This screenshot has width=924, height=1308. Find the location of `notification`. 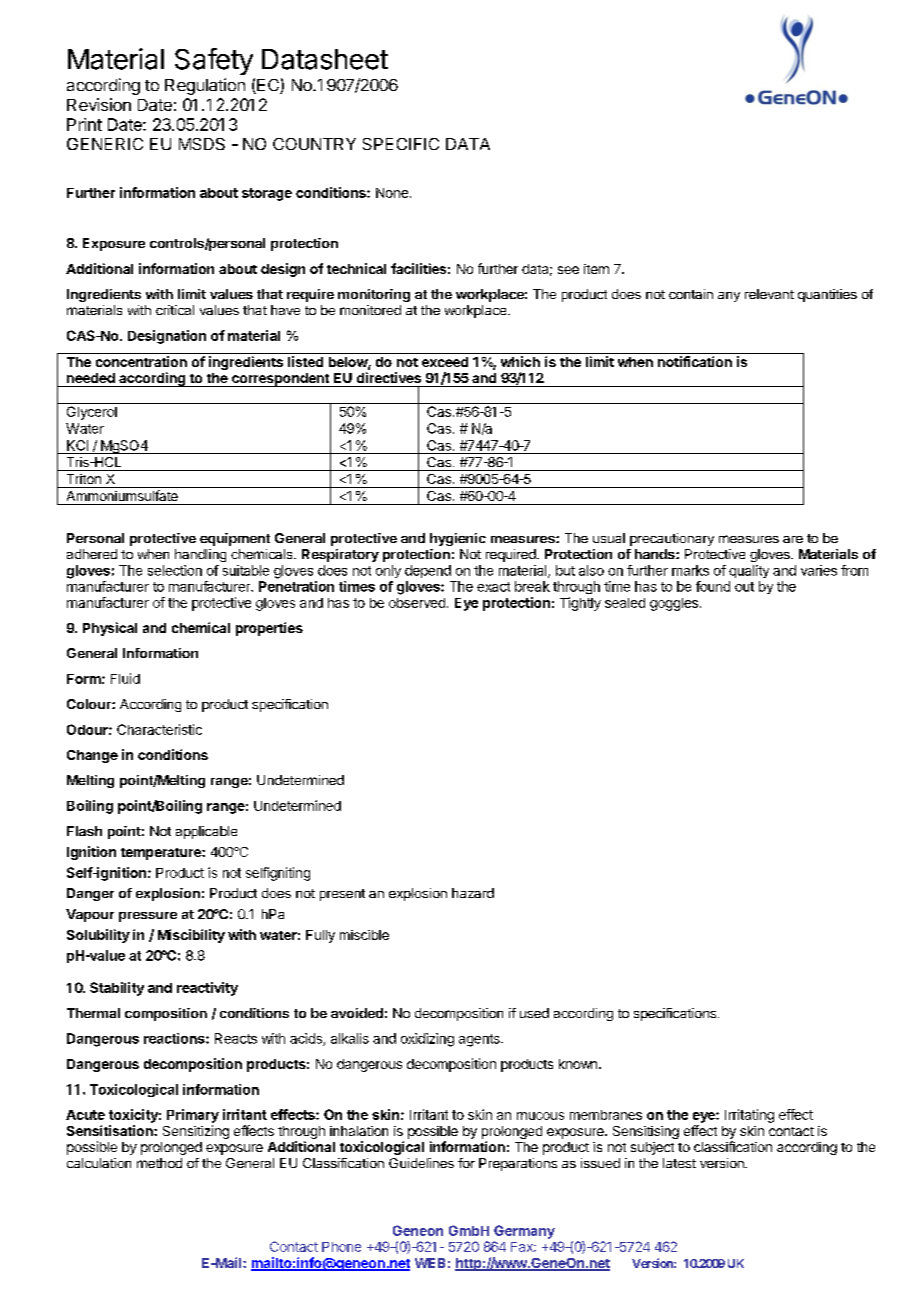

notification is located at coordinates (695, 361).
